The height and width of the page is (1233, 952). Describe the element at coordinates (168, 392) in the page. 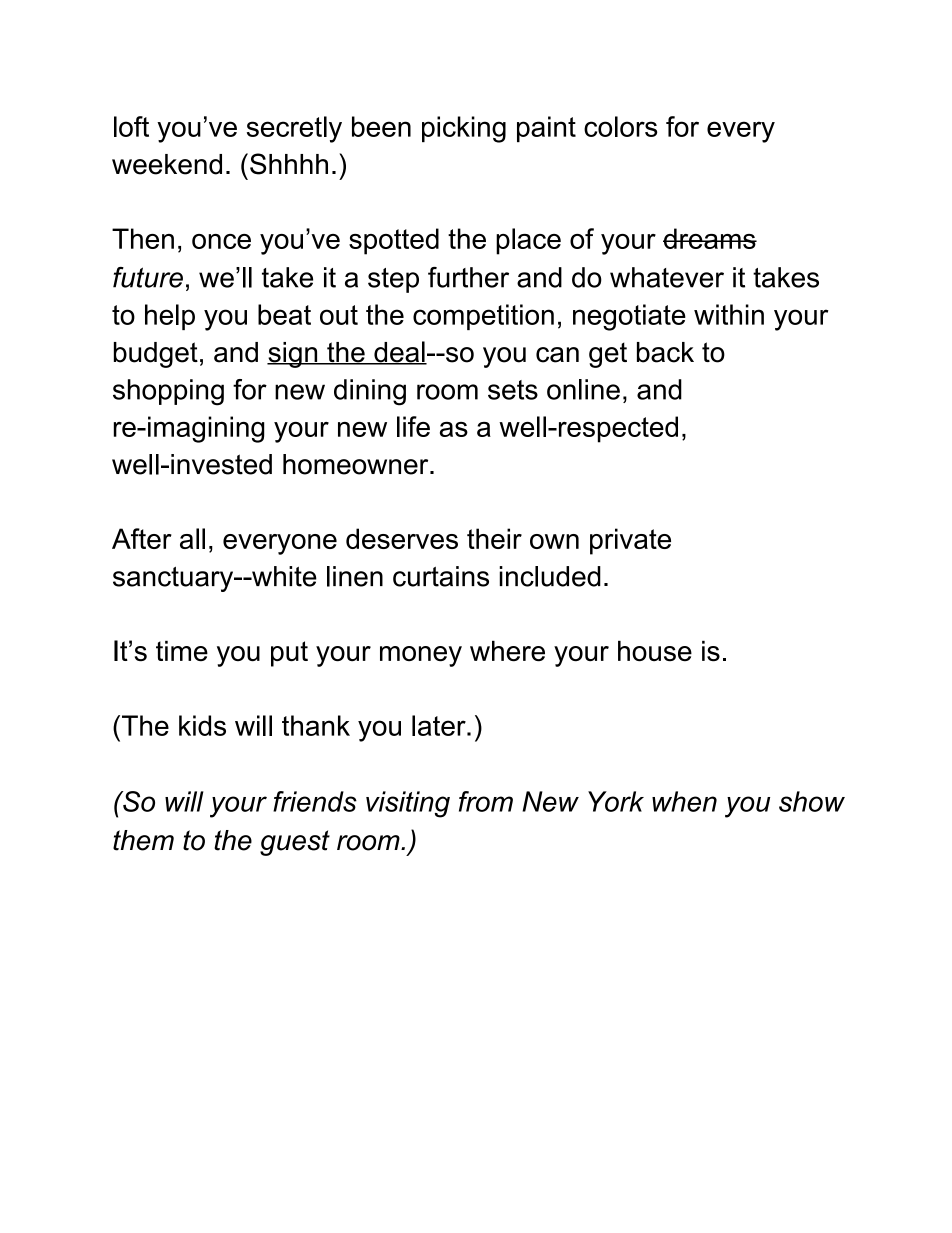

I see `shopping` at that location.
